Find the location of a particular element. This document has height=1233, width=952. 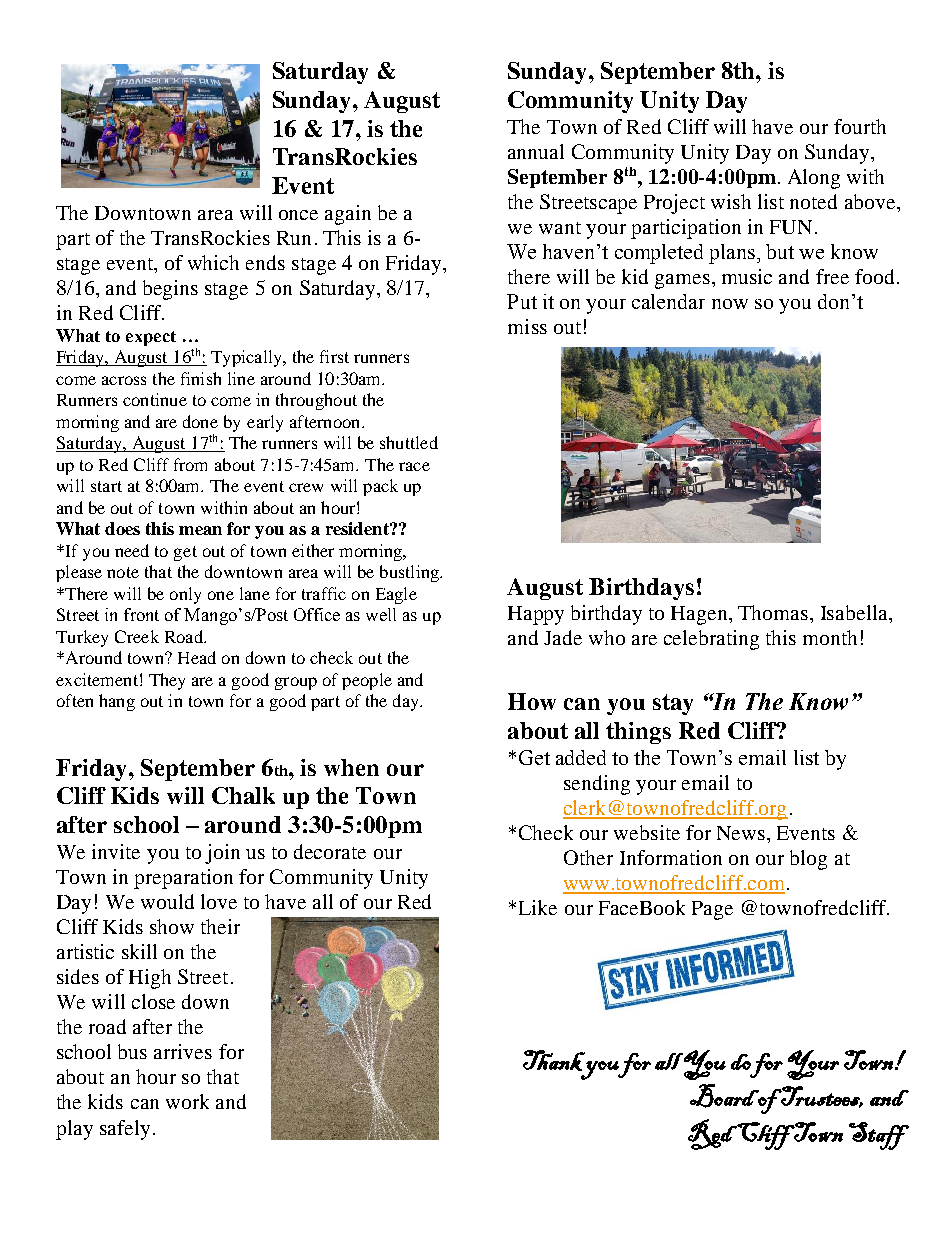

mean is located at coordinates (200, 530).
